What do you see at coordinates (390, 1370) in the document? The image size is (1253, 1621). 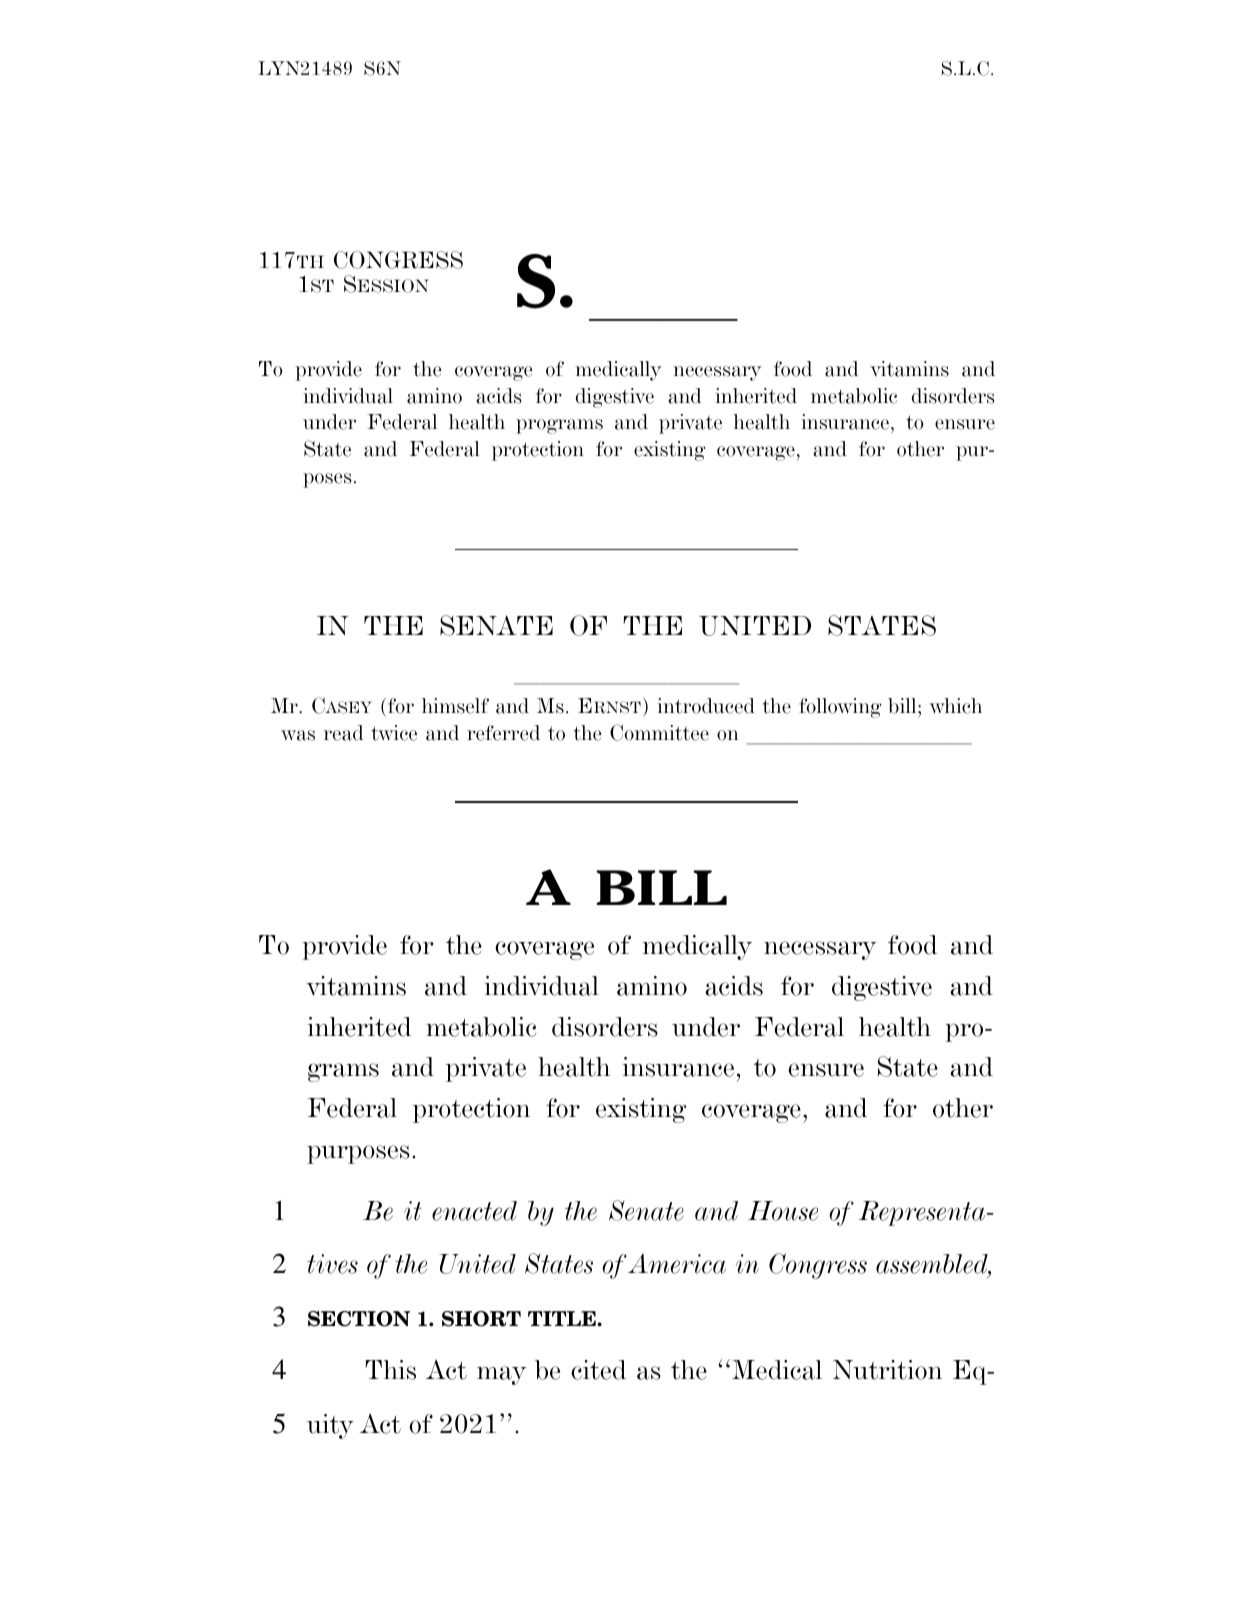 I see `This` at bounding box center [390, 1370].
